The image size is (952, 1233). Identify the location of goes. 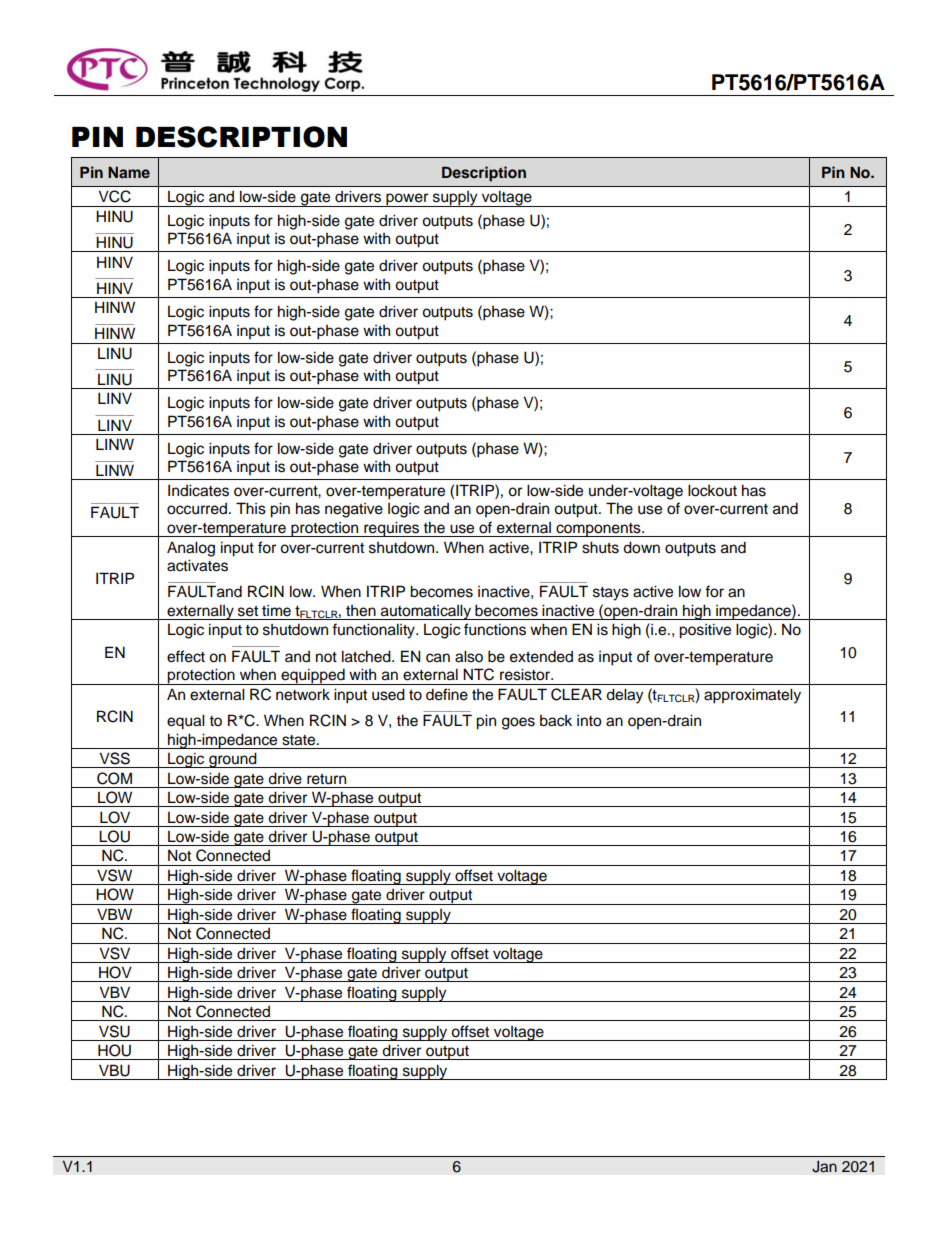
(518, 723).
